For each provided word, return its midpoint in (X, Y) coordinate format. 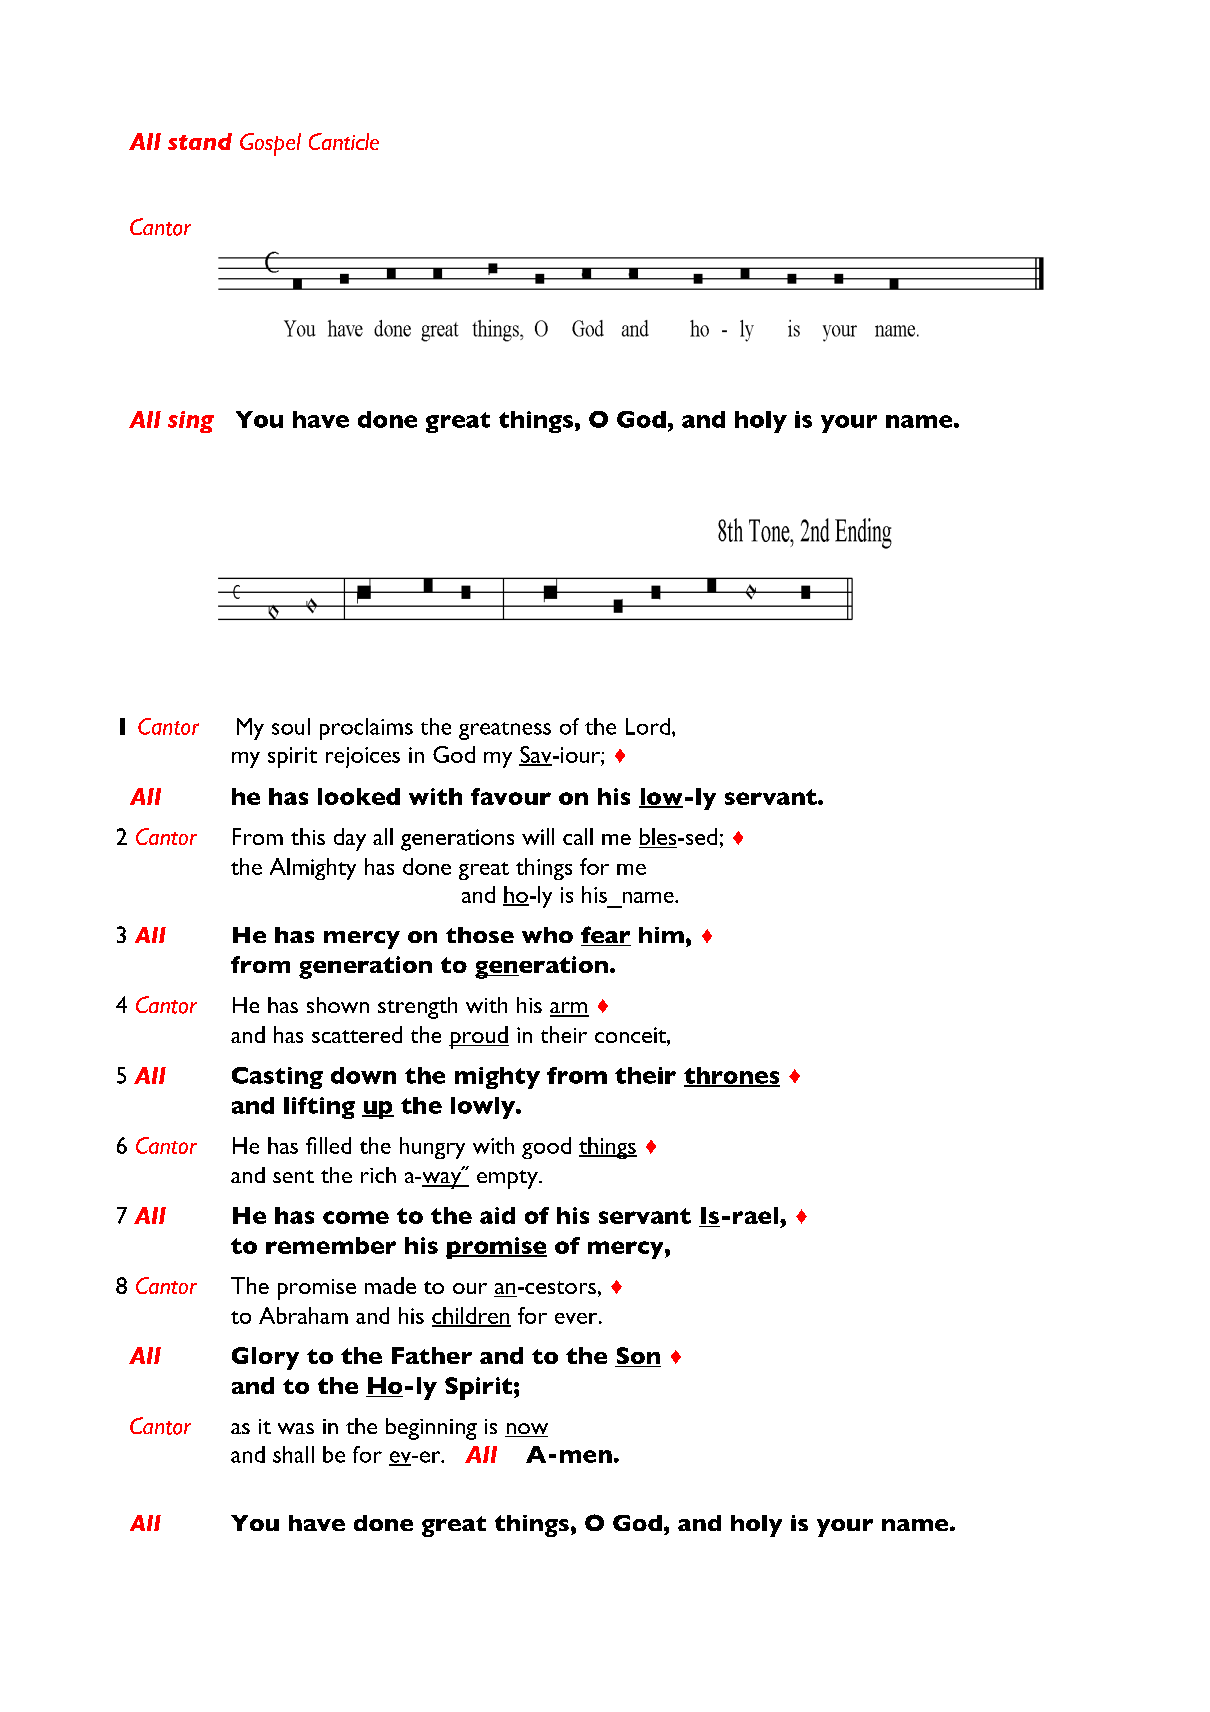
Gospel (270, 144)
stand (200, 141)
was (296, 1428)
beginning (431, 1429)
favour (511, 796)
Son (638, 1357)
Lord (648, 726)
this (308, 836)
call (578, 836)
